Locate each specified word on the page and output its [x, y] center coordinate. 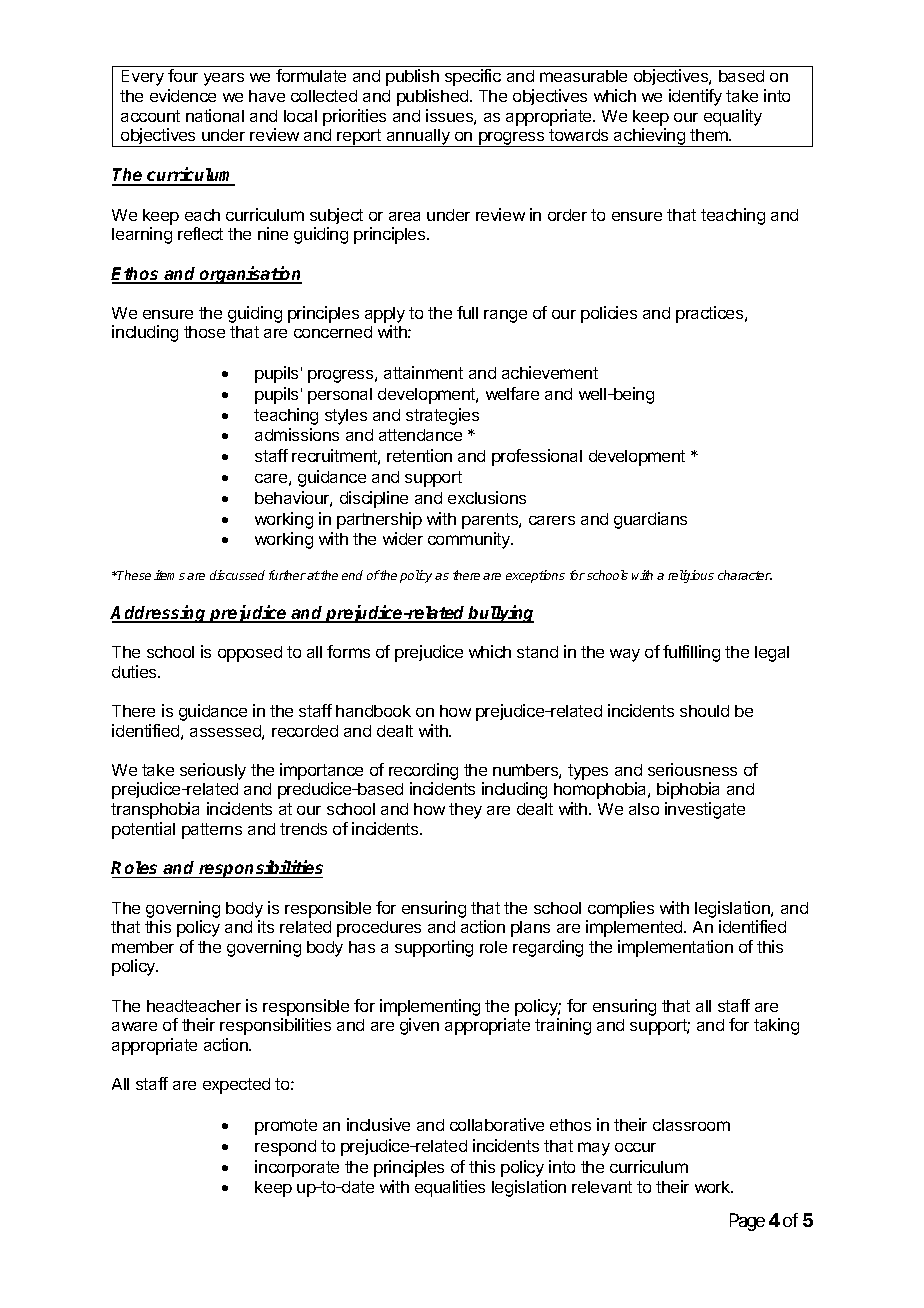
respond [285, 1148]
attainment [423, 372]
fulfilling [691, 653]
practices [711, 314]
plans [530, 929]
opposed [250, 654]
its [266, 926]
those [204, 332]
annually [418, 138]
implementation [675, 948]
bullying [500, 614]
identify [695, 97]
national [215, 115]
